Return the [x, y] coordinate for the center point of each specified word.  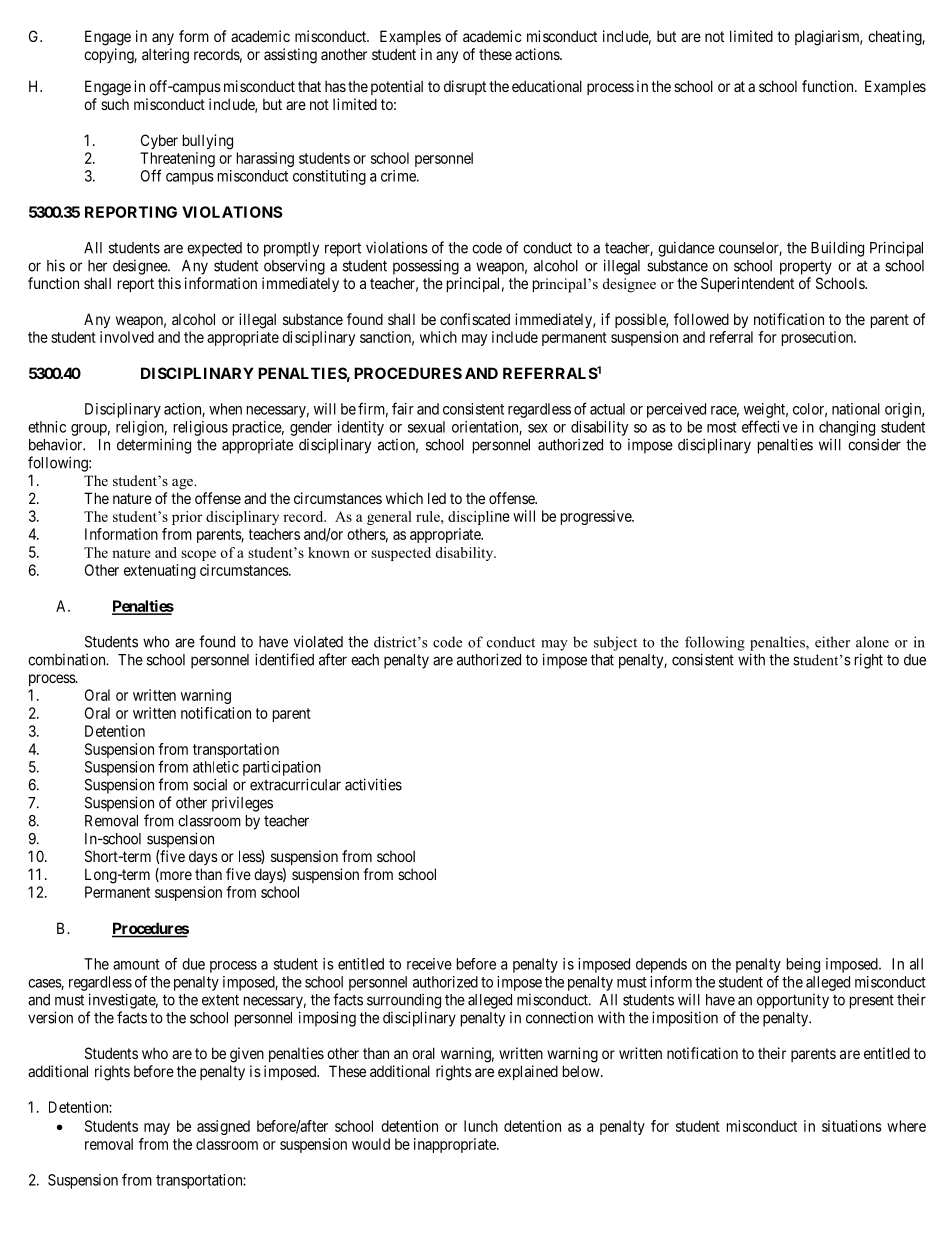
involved [127, 337]
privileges [242, 804]
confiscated [475, 319]
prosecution [818, 338]
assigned [223, 1127]
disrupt [465, 87]
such [115, 104]
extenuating [160, 571]
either [832, 642]
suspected [401, 554]
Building [837, 249]
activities [373, 784]
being [803, 965]
